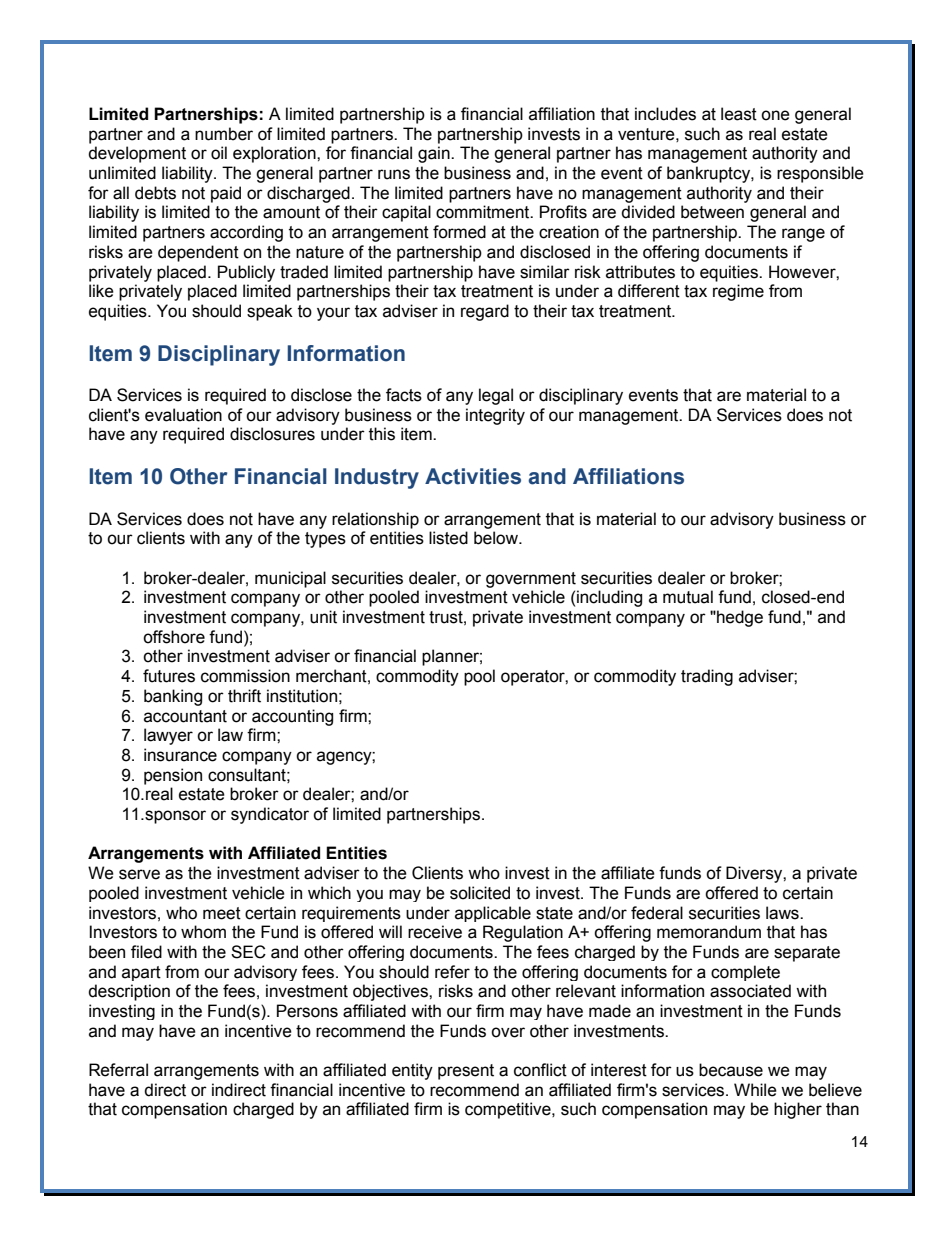 The image size is (952, 1233). I want to click on present, so click(466, 1072).
